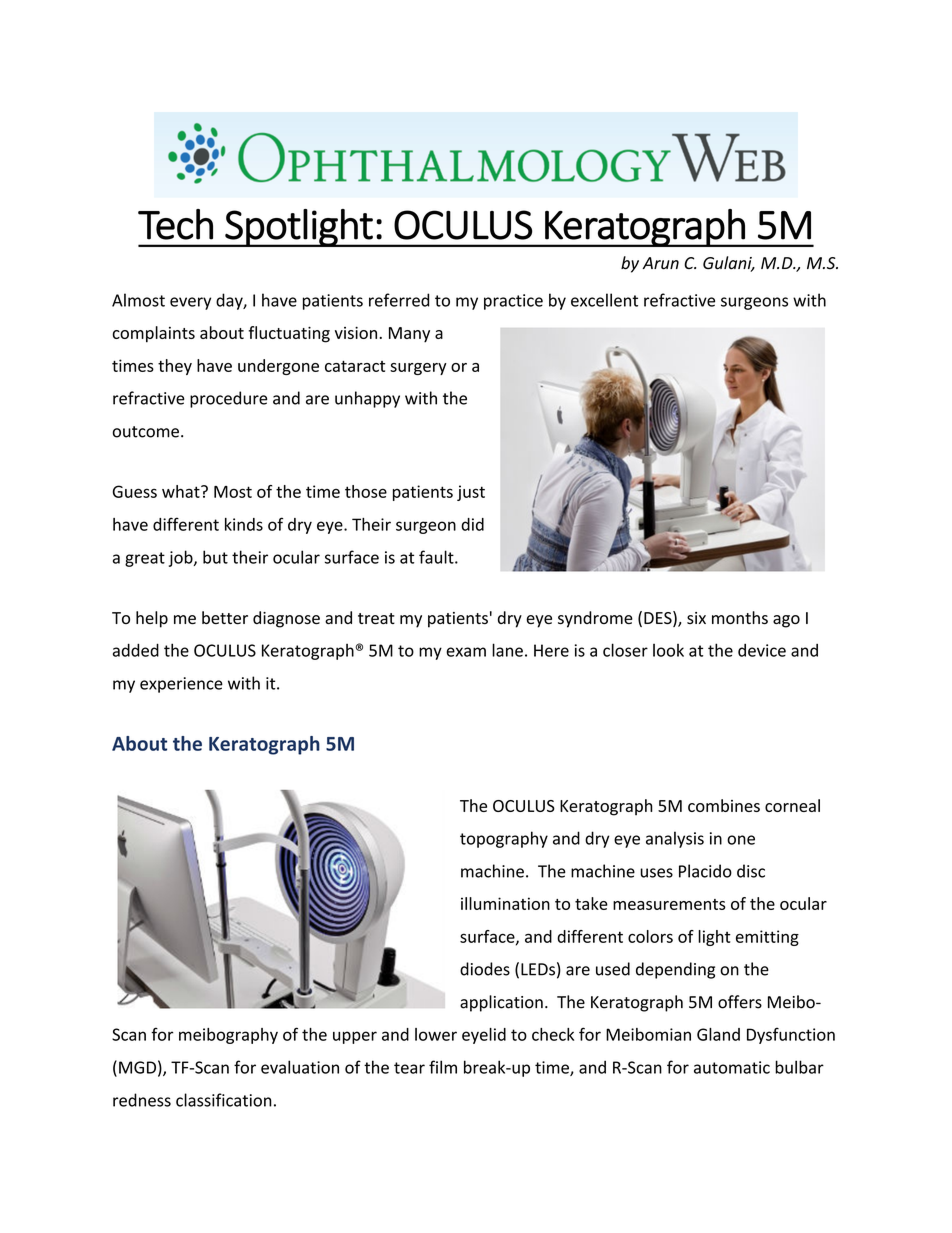 This screenshot has height=1233, width=952. Describe the element at coordinates (466, 652) in the screenshot. I see `exam` at that location.
